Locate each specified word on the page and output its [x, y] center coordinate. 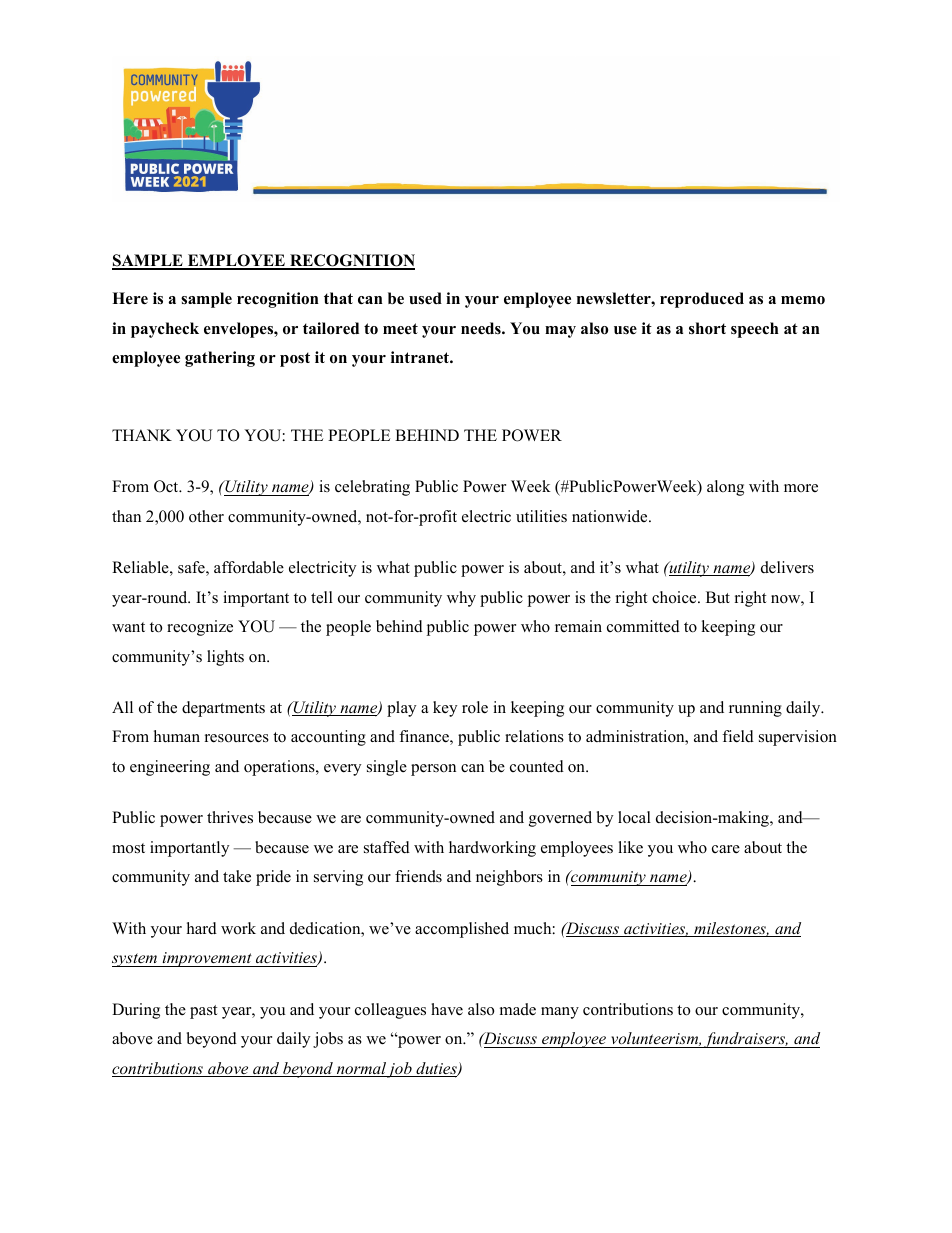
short [707, 328]
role [475, 707]
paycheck [165, 330]
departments [223, 709]
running [755, 709]
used [425, 298]
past [203, 1012]
